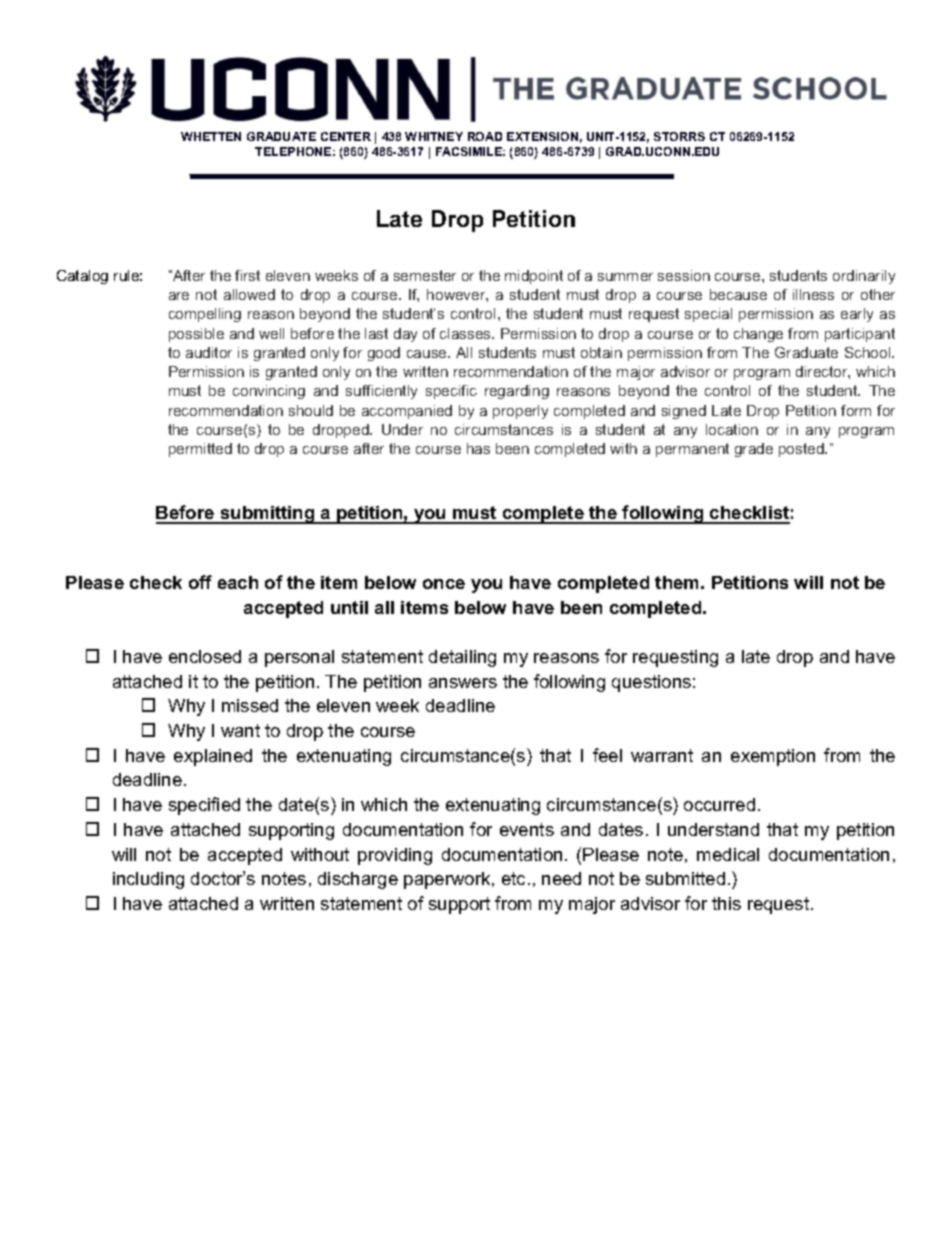 This page has height=1233, width=952. I want to click on exemption, so click(773, 757).
